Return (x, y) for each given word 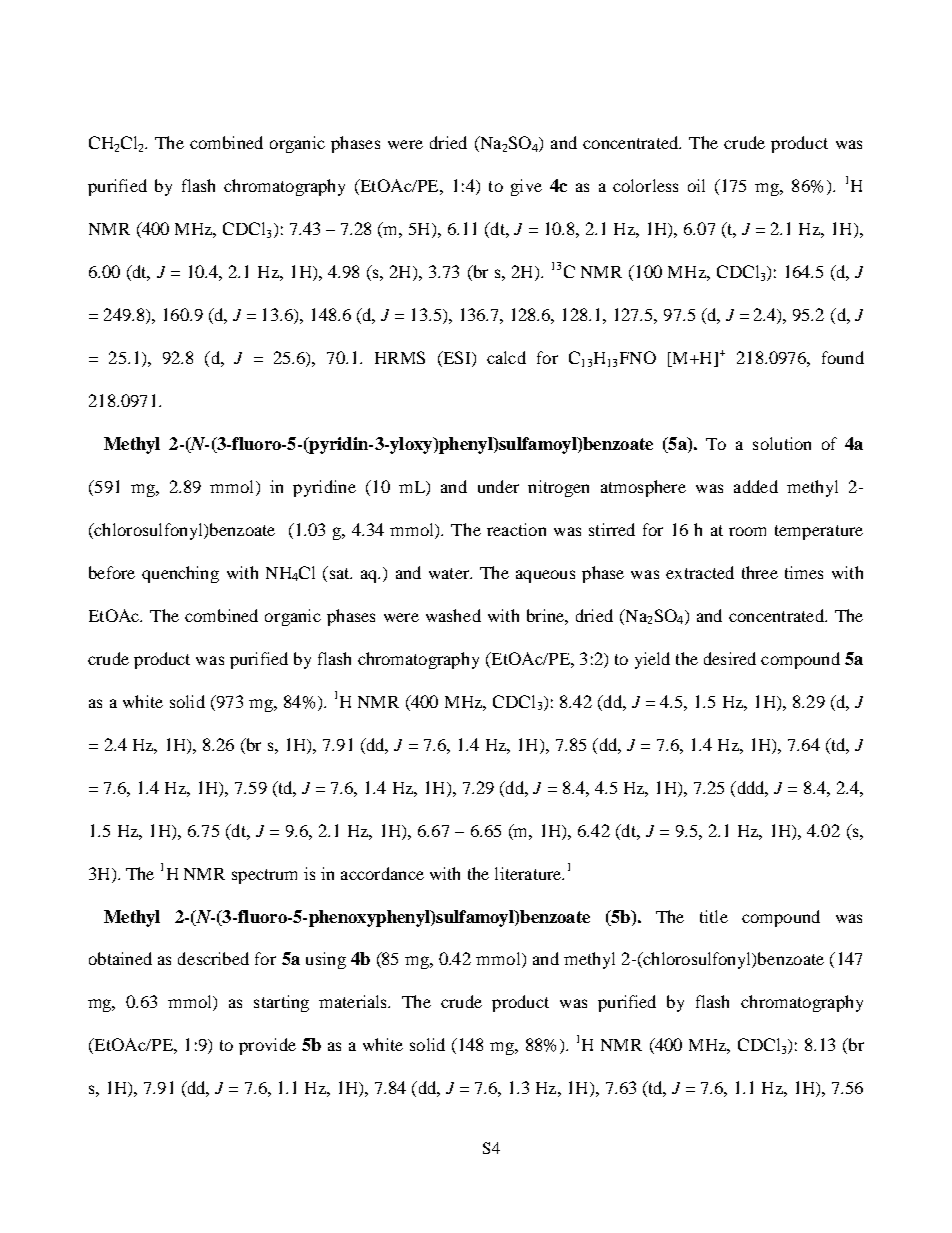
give (526, 187)
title (714, 916)
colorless (645, 185)
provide (267, 1046)
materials (354, 1001)
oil (696, 185)
